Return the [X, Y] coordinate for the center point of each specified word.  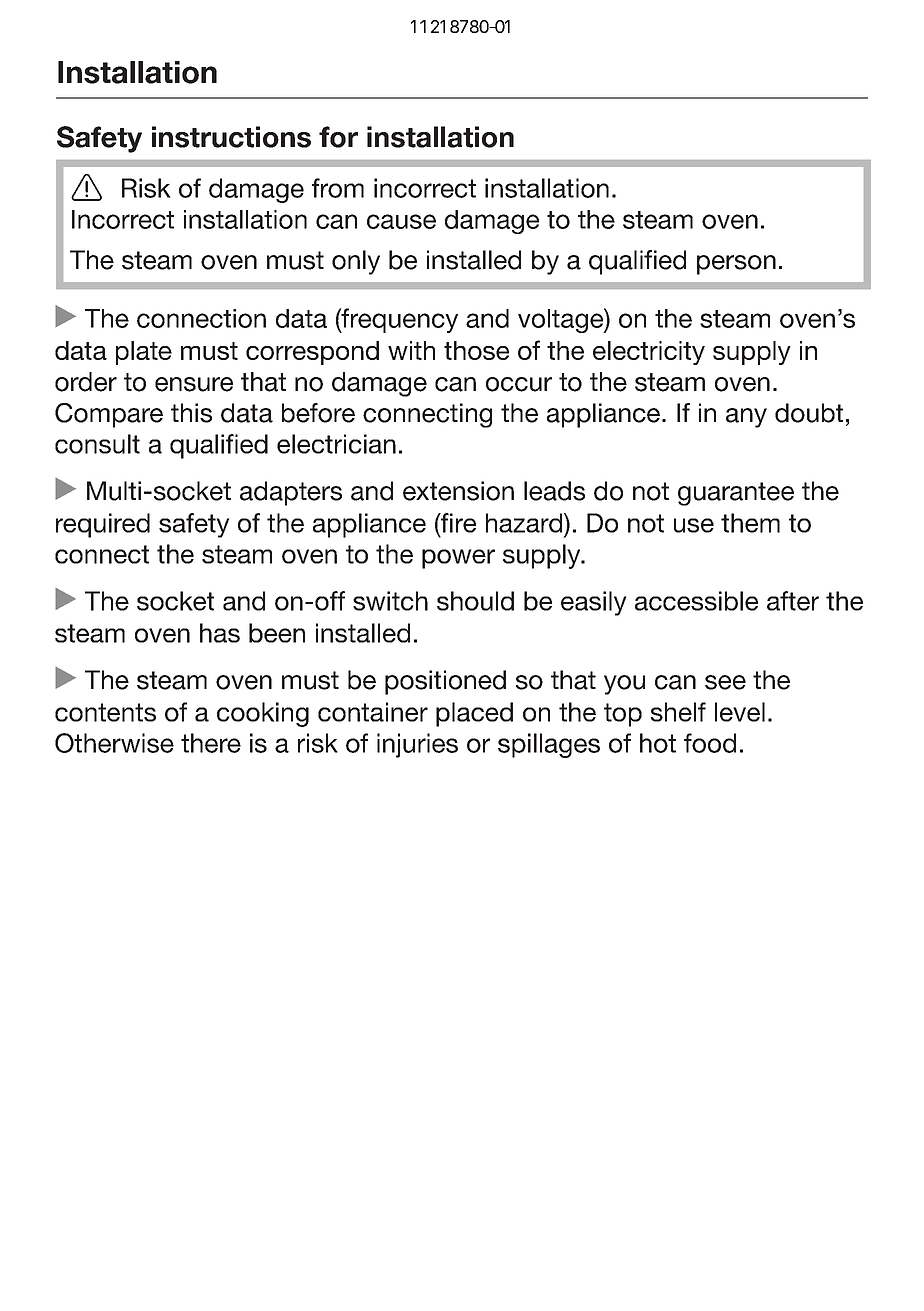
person [736, 265]
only [356, 262]
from [338, 188]
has [220, 633]
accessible [696, 601]
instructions [231, 137]
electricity [649, 353]
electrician [336, 444]
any [746, 418]
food [710, 743]
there [211, 743]
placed [474, 714]
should [475, 601]
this [191, 413]
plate [144, 353]
